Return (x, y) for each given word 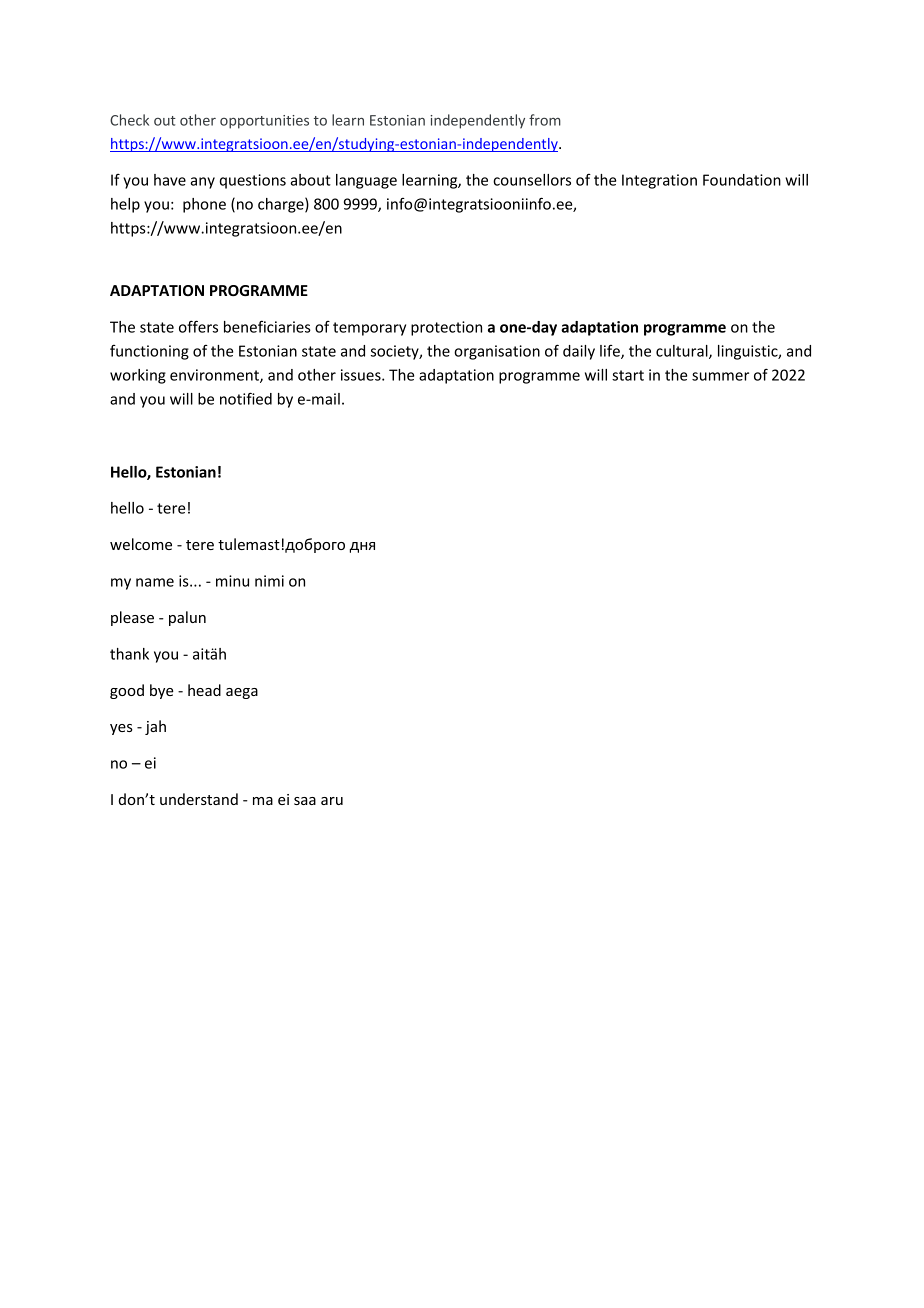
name (155, 582)
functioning (149, 352)
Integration (659, 181)
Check (129, 120)
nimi (269, 581)
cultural (683, 352)
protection (446, 328)
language (366, 181)
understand (199, 799)
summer (720, 376)
